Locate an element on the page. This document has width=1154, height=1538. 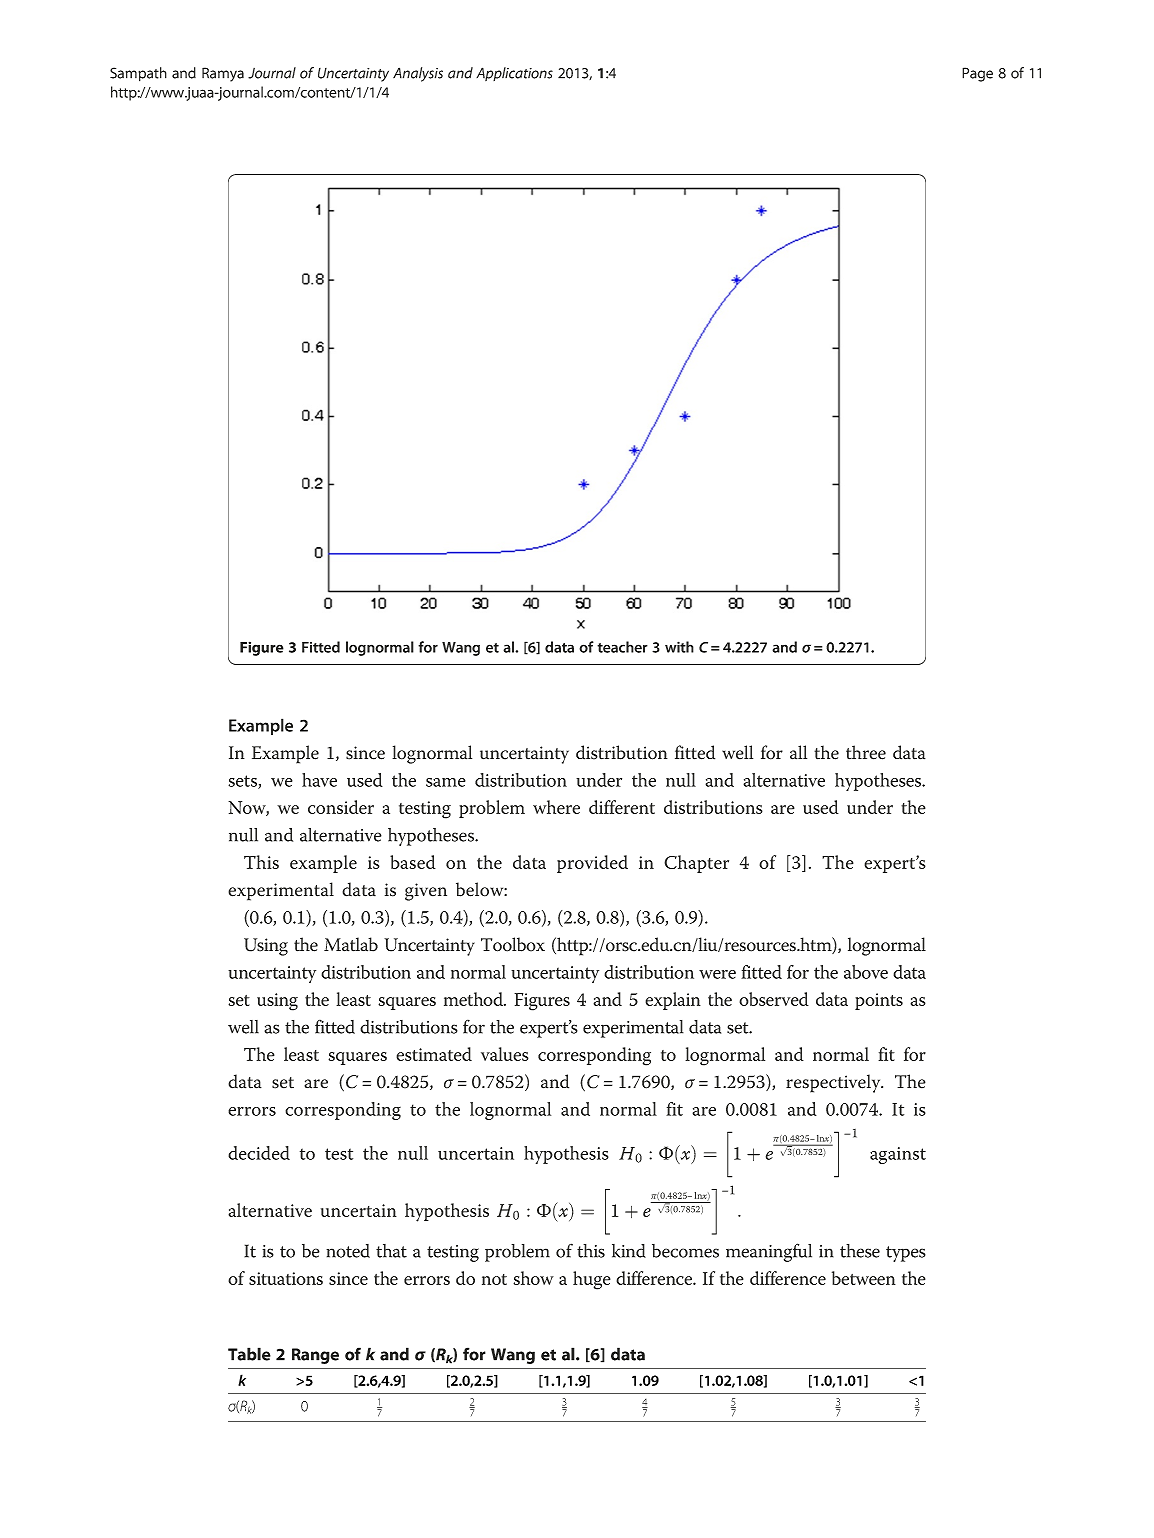
between is located at coordinates (864, 1278).
